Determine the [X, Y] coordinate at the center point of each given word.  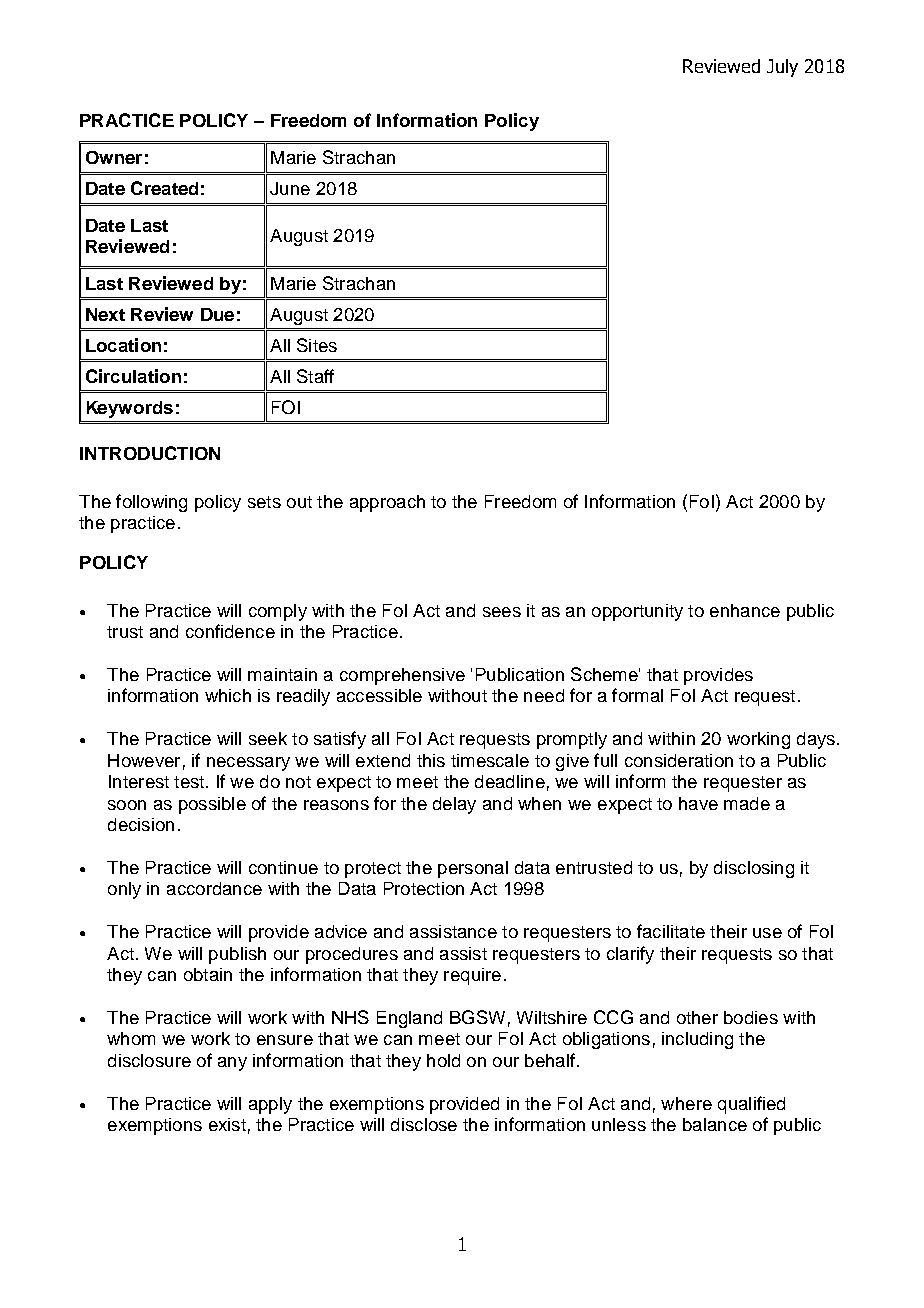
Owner [114, 157]
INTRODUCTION [150, 453]
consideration [679, 760]
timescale [490, 760]
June [290, 188]
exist [227, 1124]
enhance [745, 610]
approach [387, 503]
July [782, 68]
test [190, 782]
